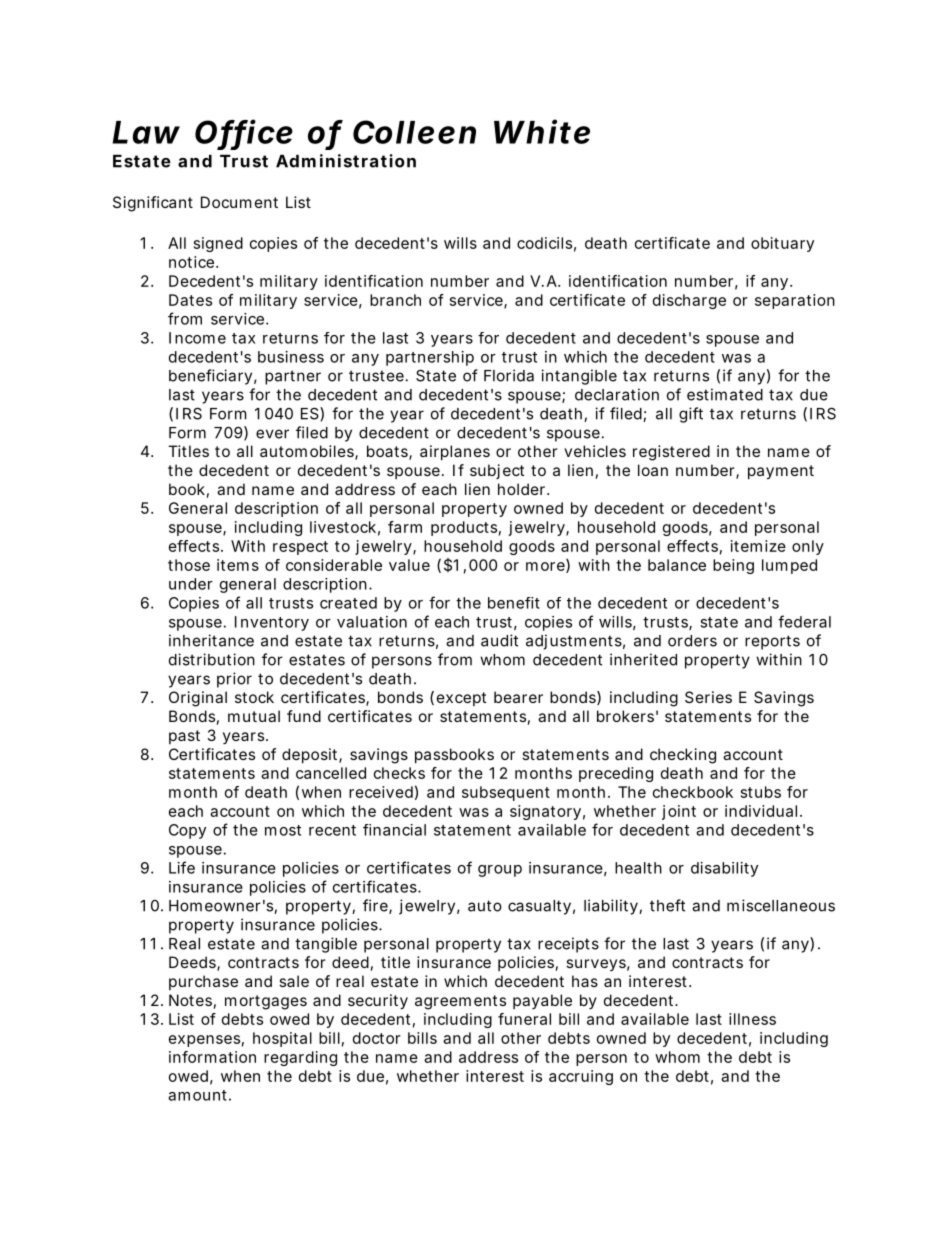 This screenshot has width=952, height=1233. What do you see at coordinates (244, 132) in the screenshot?
I see `Office` at bounding box center [244, 132].
